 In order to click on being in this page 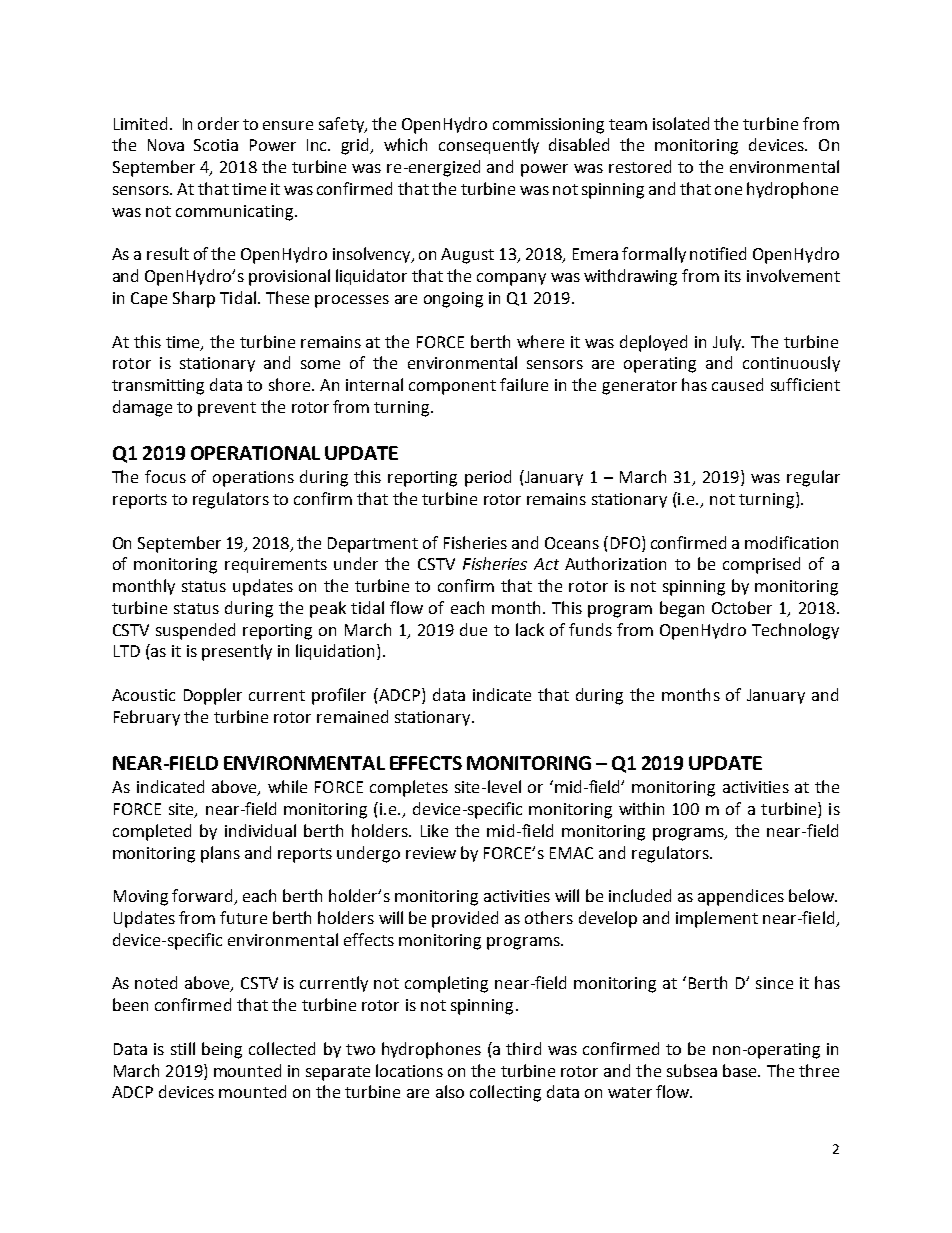, I will do `click(222, 1050)`.
